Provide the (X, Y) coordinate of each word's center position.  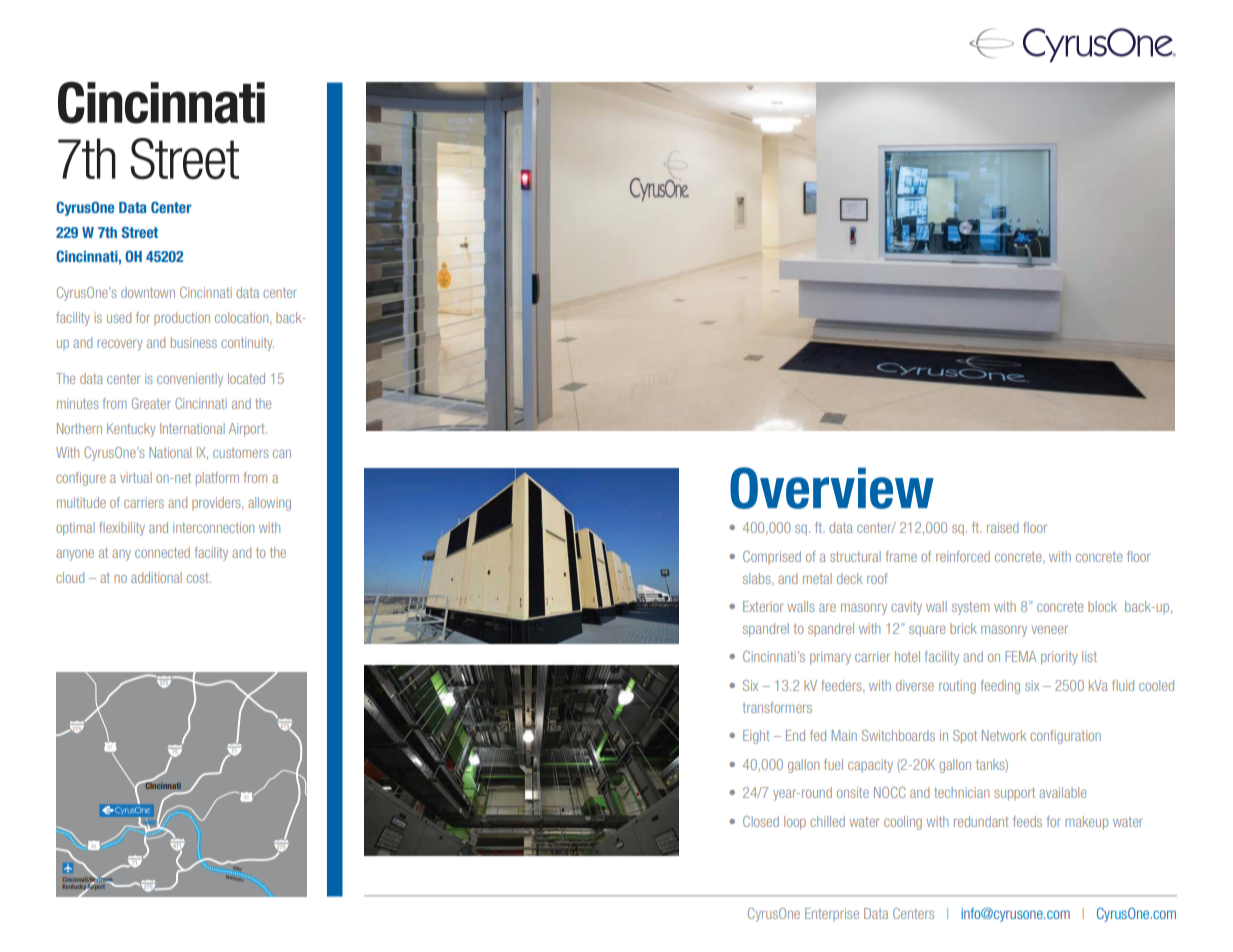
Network (1004, 735)
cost (199, 578)
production (182, 318)
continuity (247, 344)
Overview (832, 488)
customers (241, 453)
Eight (756, 737)
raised (1003, 527)
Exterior (763, 606)
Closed (761, 821)
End (795, 735)
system (970, 608)
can (282, 453)
